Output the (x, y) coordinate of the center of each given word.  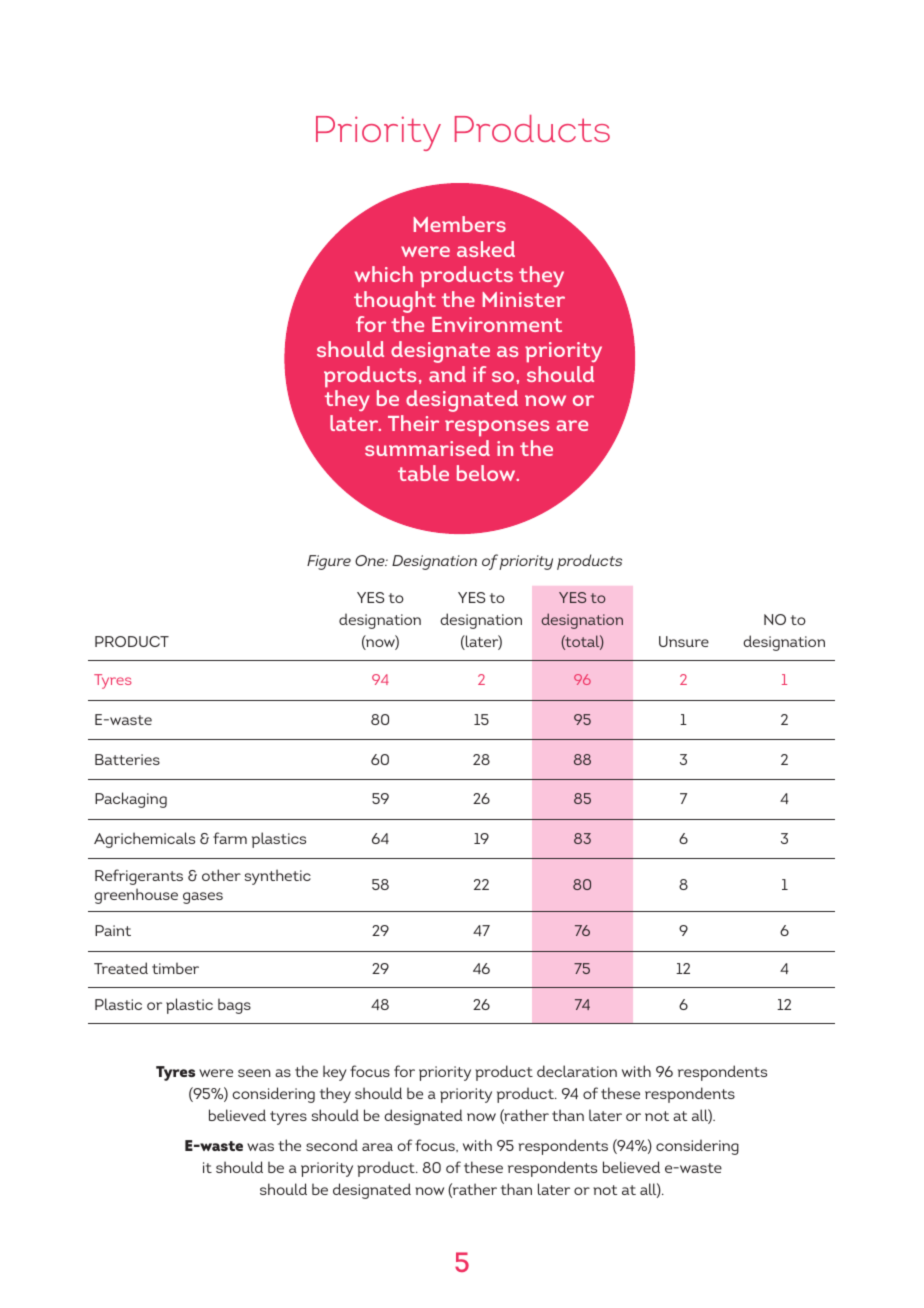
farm (230, 838)
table (423, 473)
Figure (329, 562)
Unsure (684, 641)
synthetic (278, 877)
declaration (577, 1071)
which (384, 274)
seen (254, 1073)
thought (395, 302)
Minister (524, 299)
